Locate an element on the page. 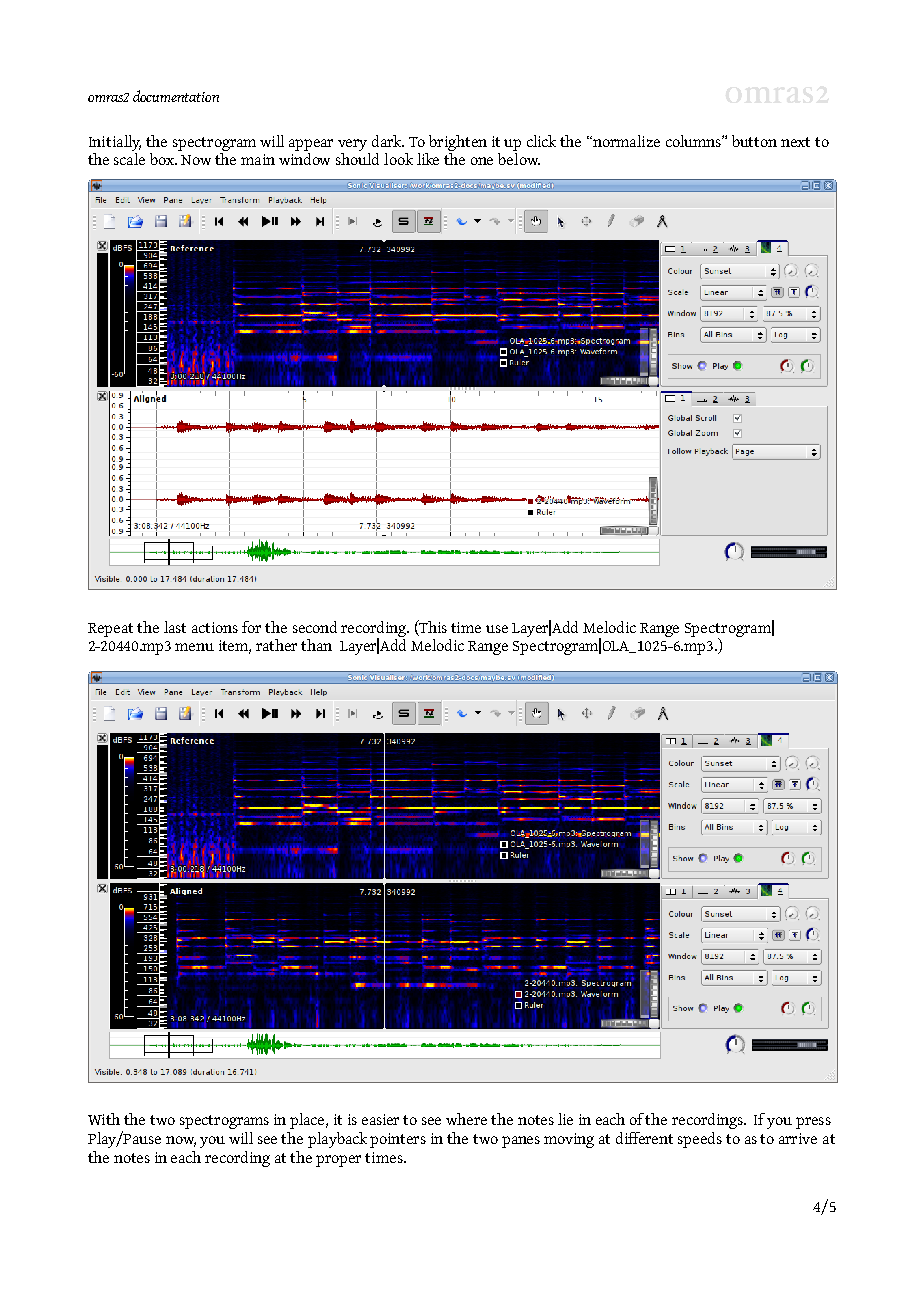 The width and height of the document is (924, 1308). next is located at coordinates (795, 142).
